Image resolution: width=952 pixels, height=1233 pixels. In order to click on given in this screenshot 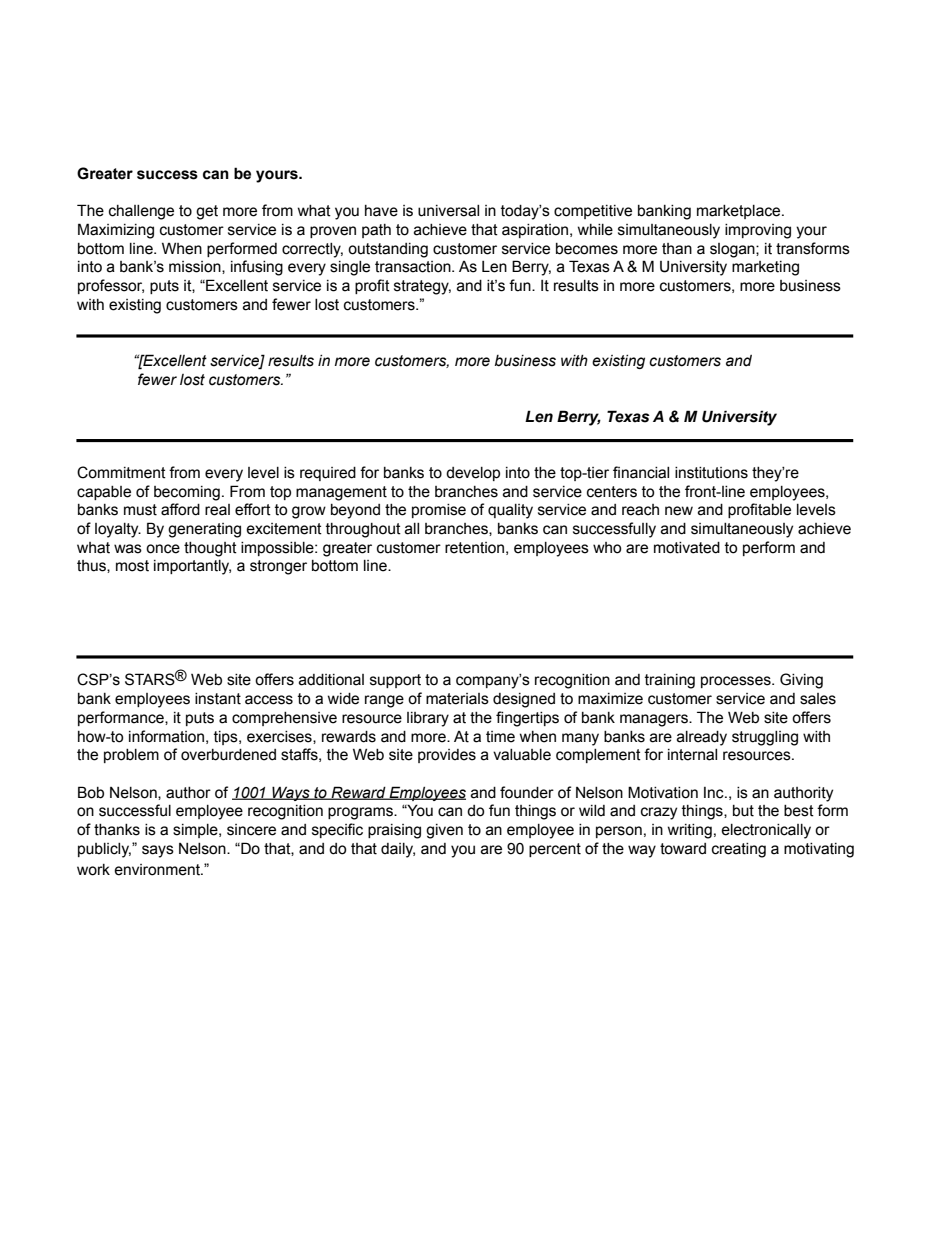, I will do `click(444, 831)`.
